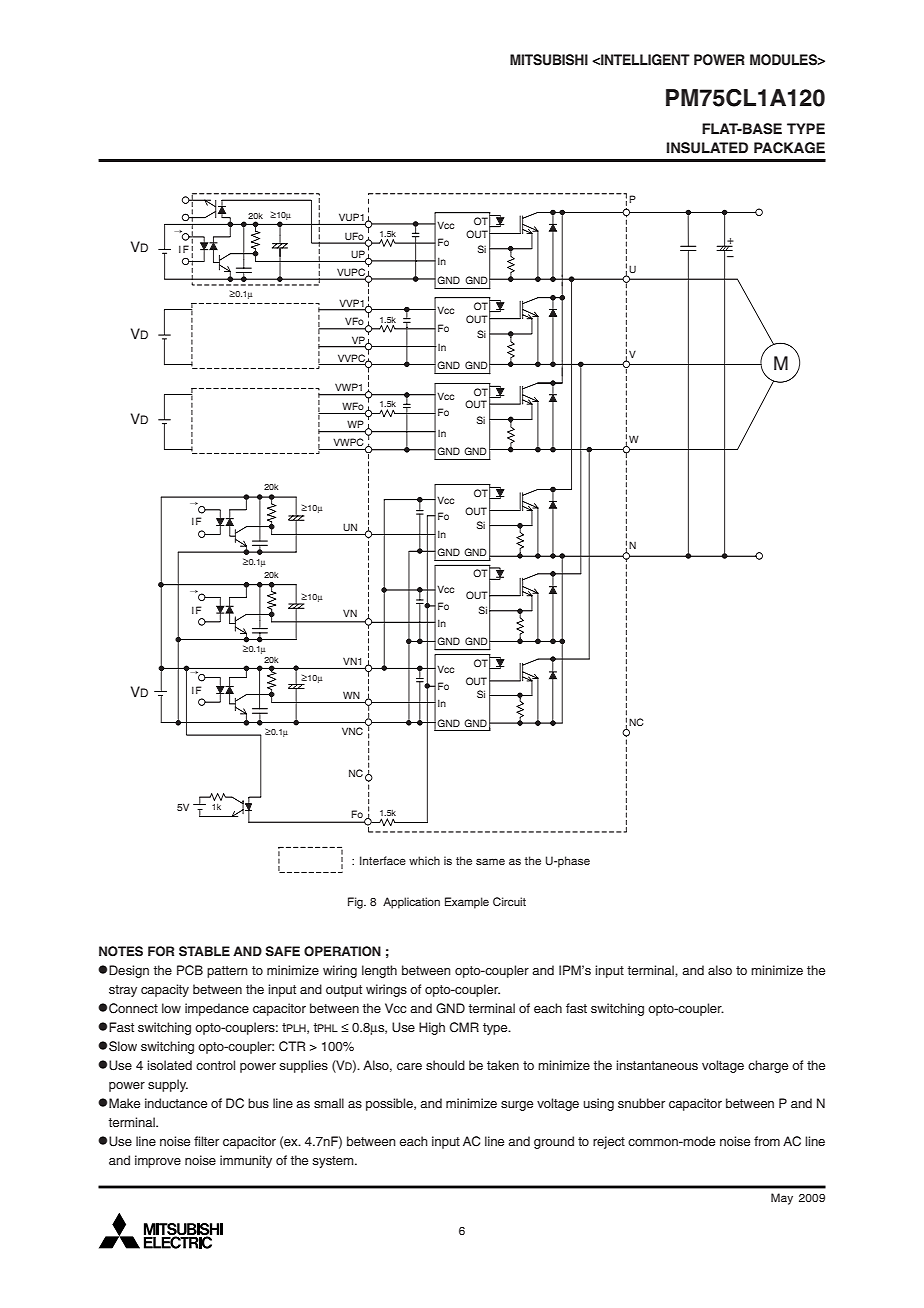 This screenshot has height=1308, width=924. Describe the element at coordinates (517, 1106) in the screenshot. I see `surge` at that location.
